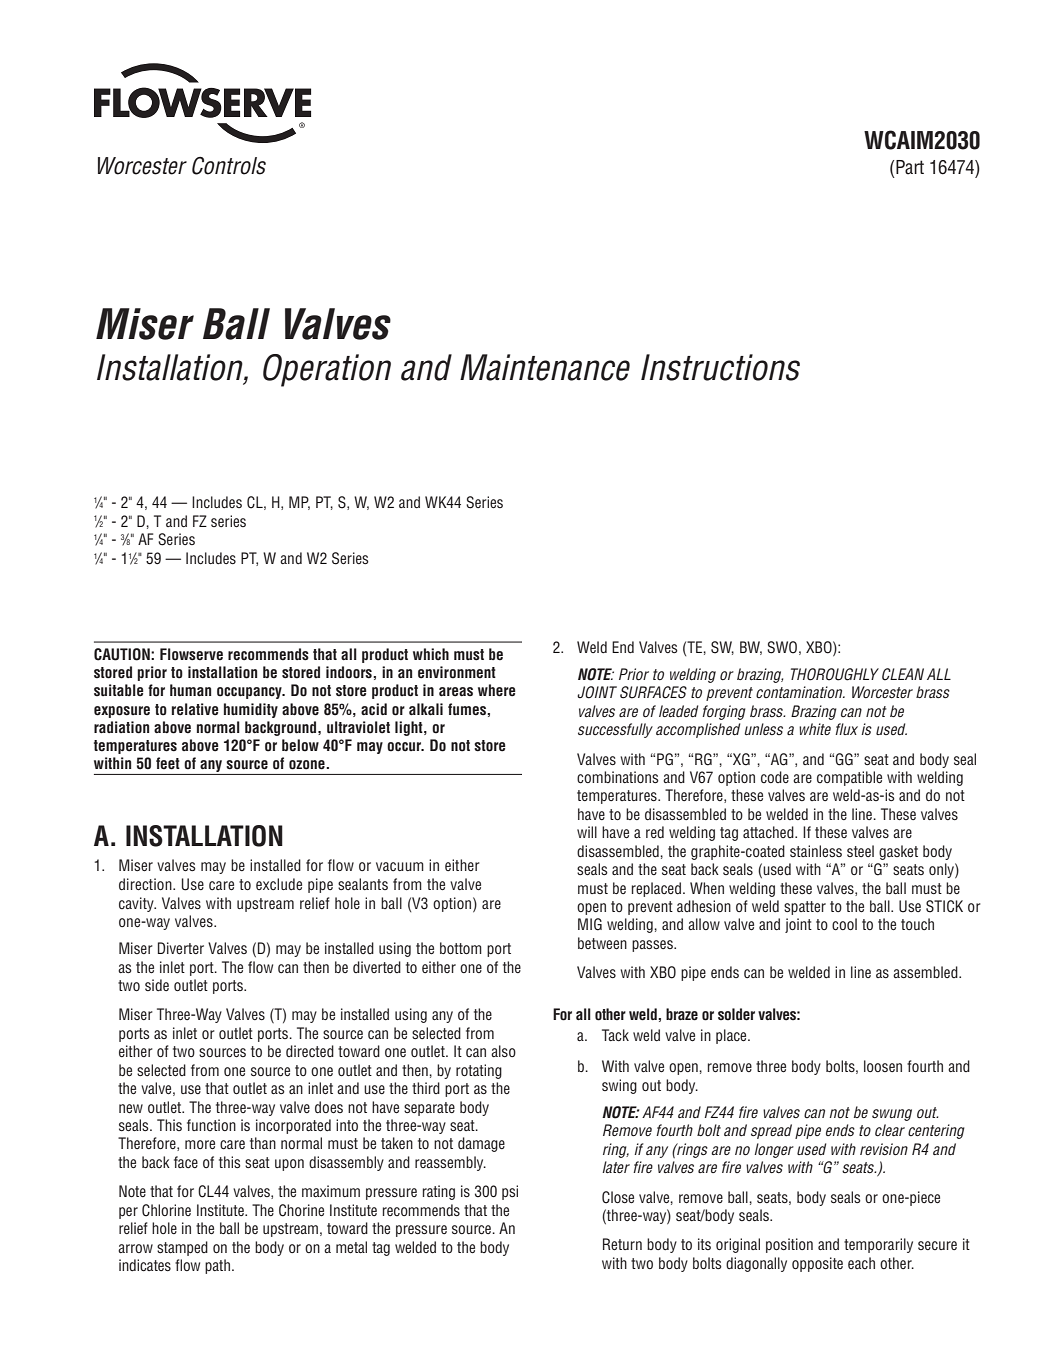 The image size is (1044, 1351). Describe the element at coordinates (878, 1245) in the screenshot. I see `temporarily` at that location.
